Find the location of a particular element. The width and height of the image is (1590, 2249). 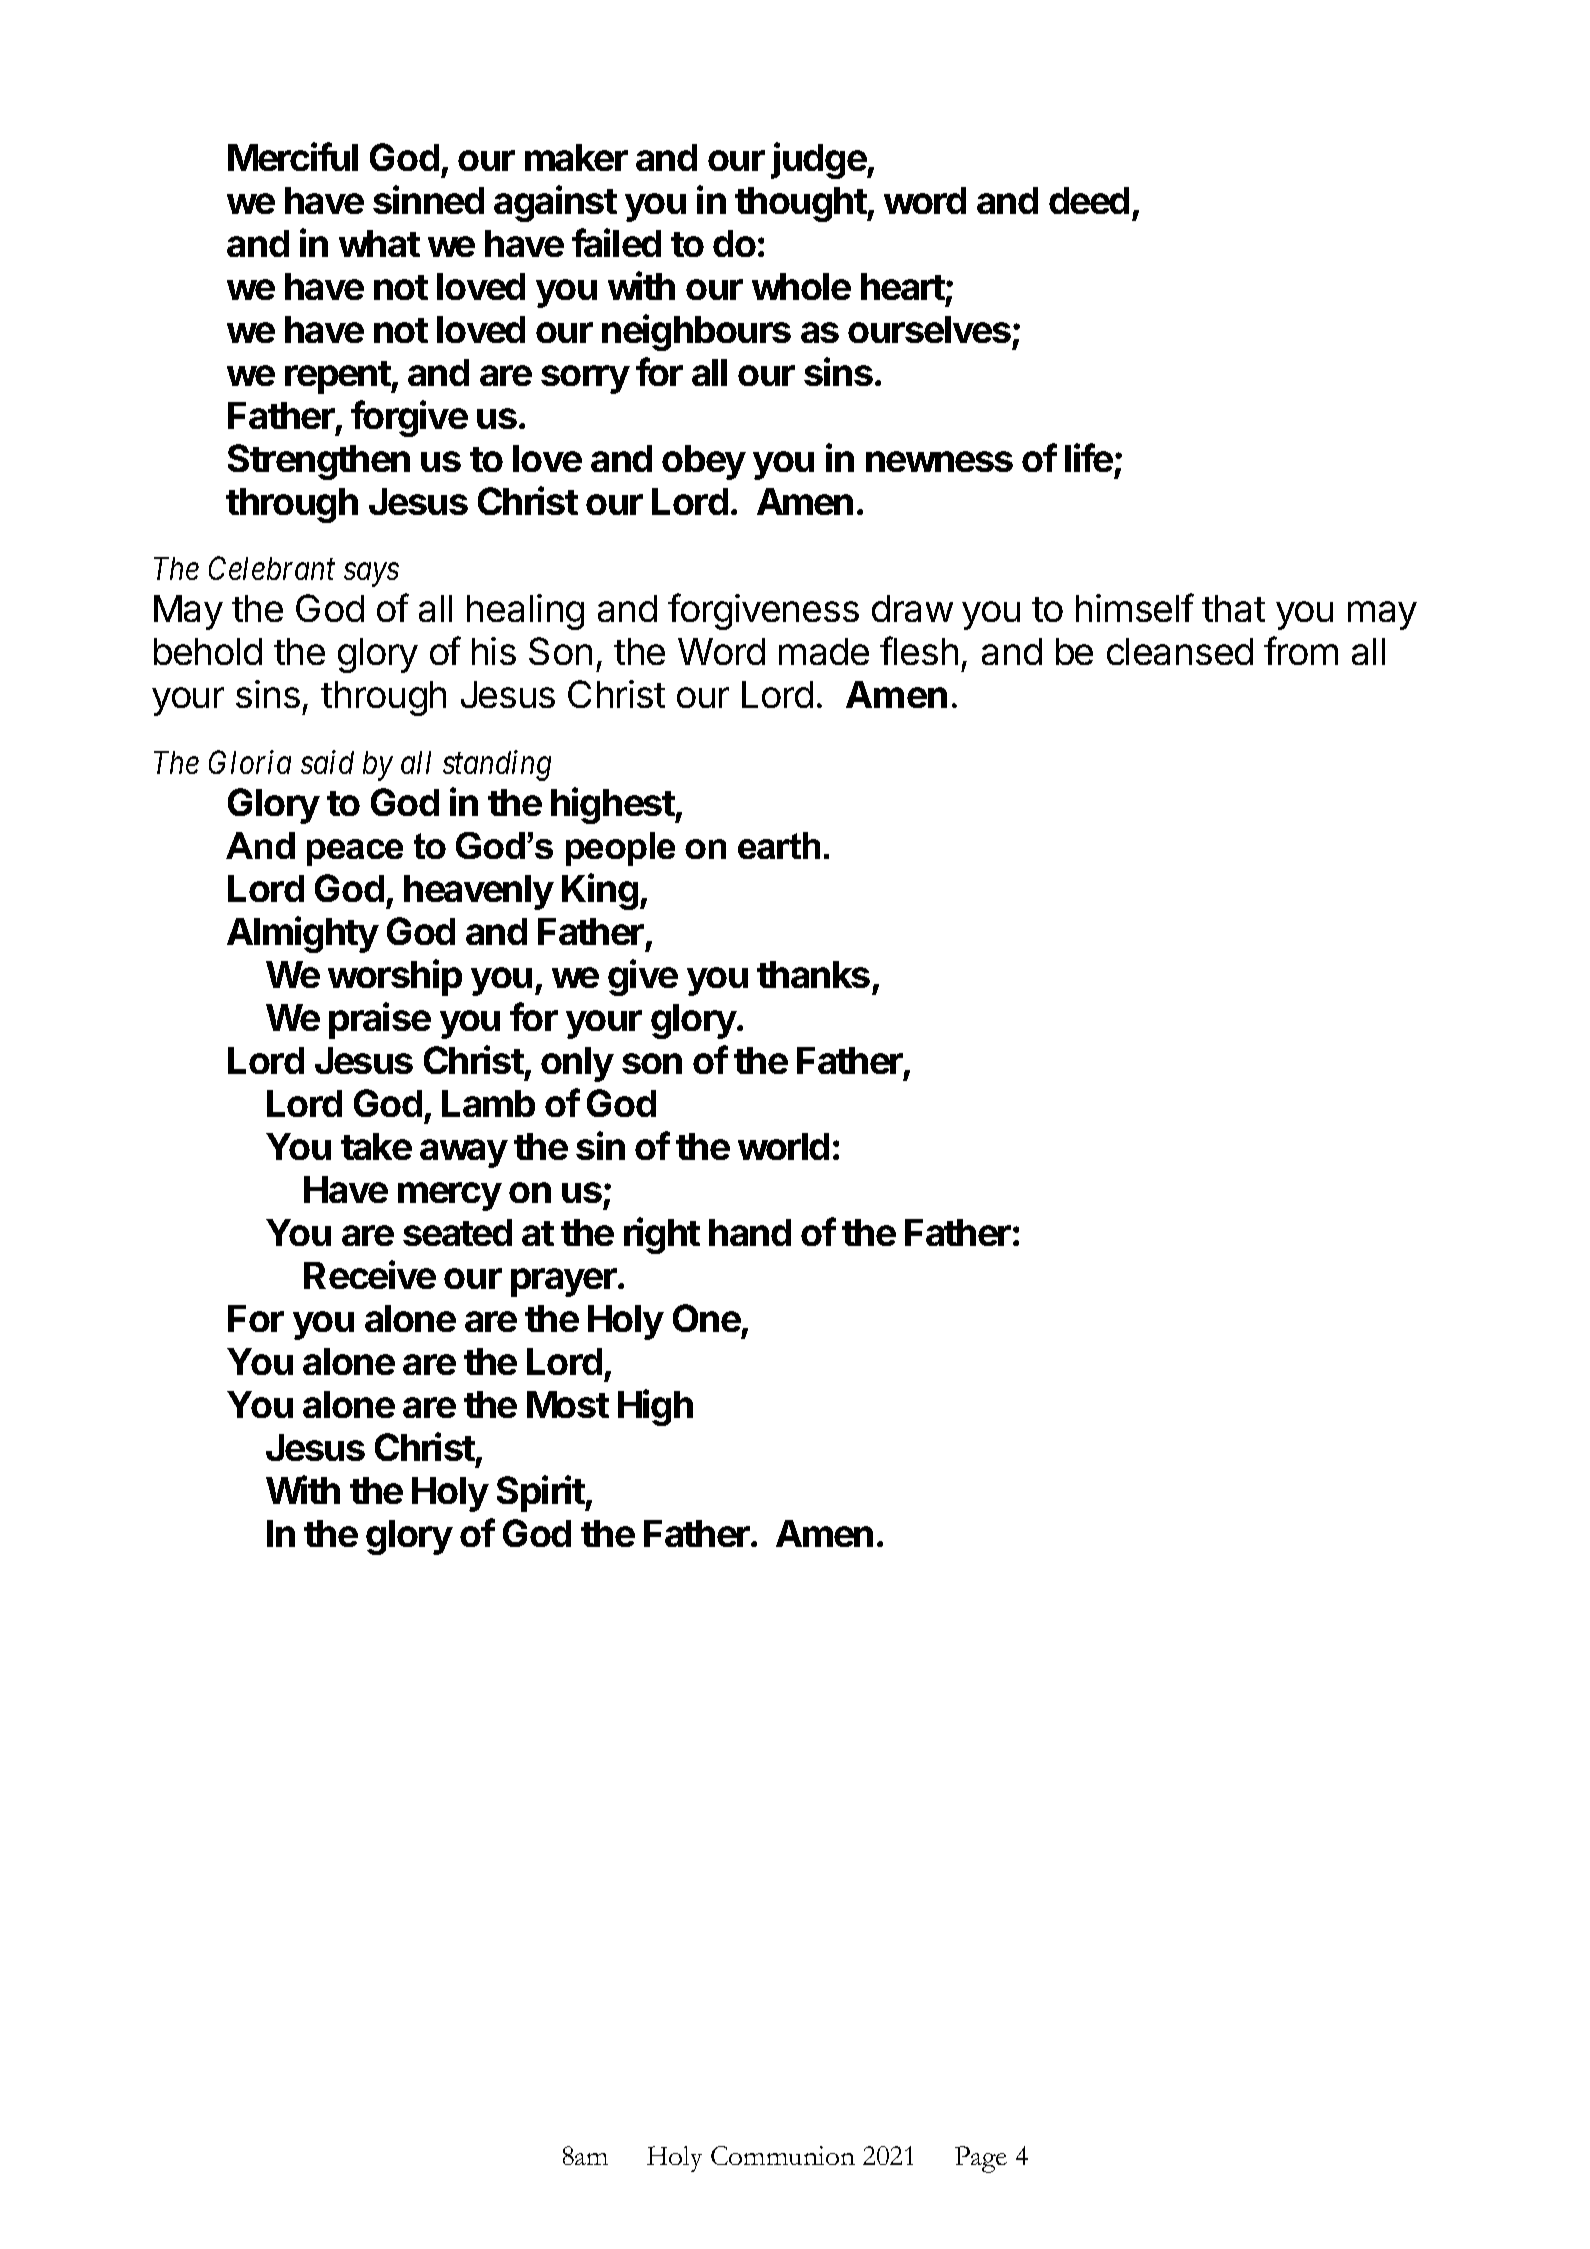

what is located at coordinates (379, 243).
